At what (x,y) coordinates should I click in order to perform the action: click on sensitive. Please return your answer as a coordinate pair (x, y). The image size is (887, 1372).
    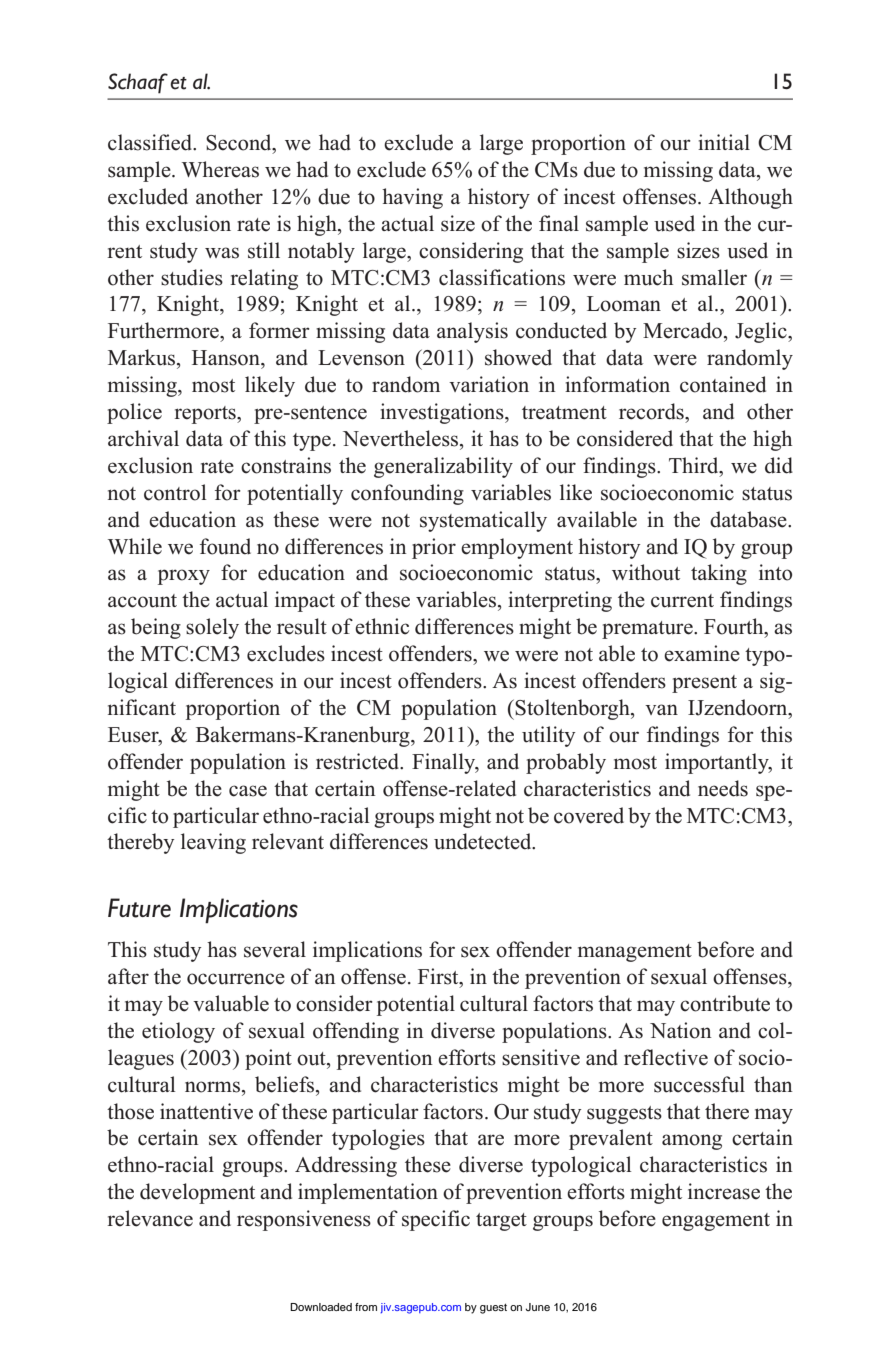
    Looking at the image, I should click on (541, 1057).
